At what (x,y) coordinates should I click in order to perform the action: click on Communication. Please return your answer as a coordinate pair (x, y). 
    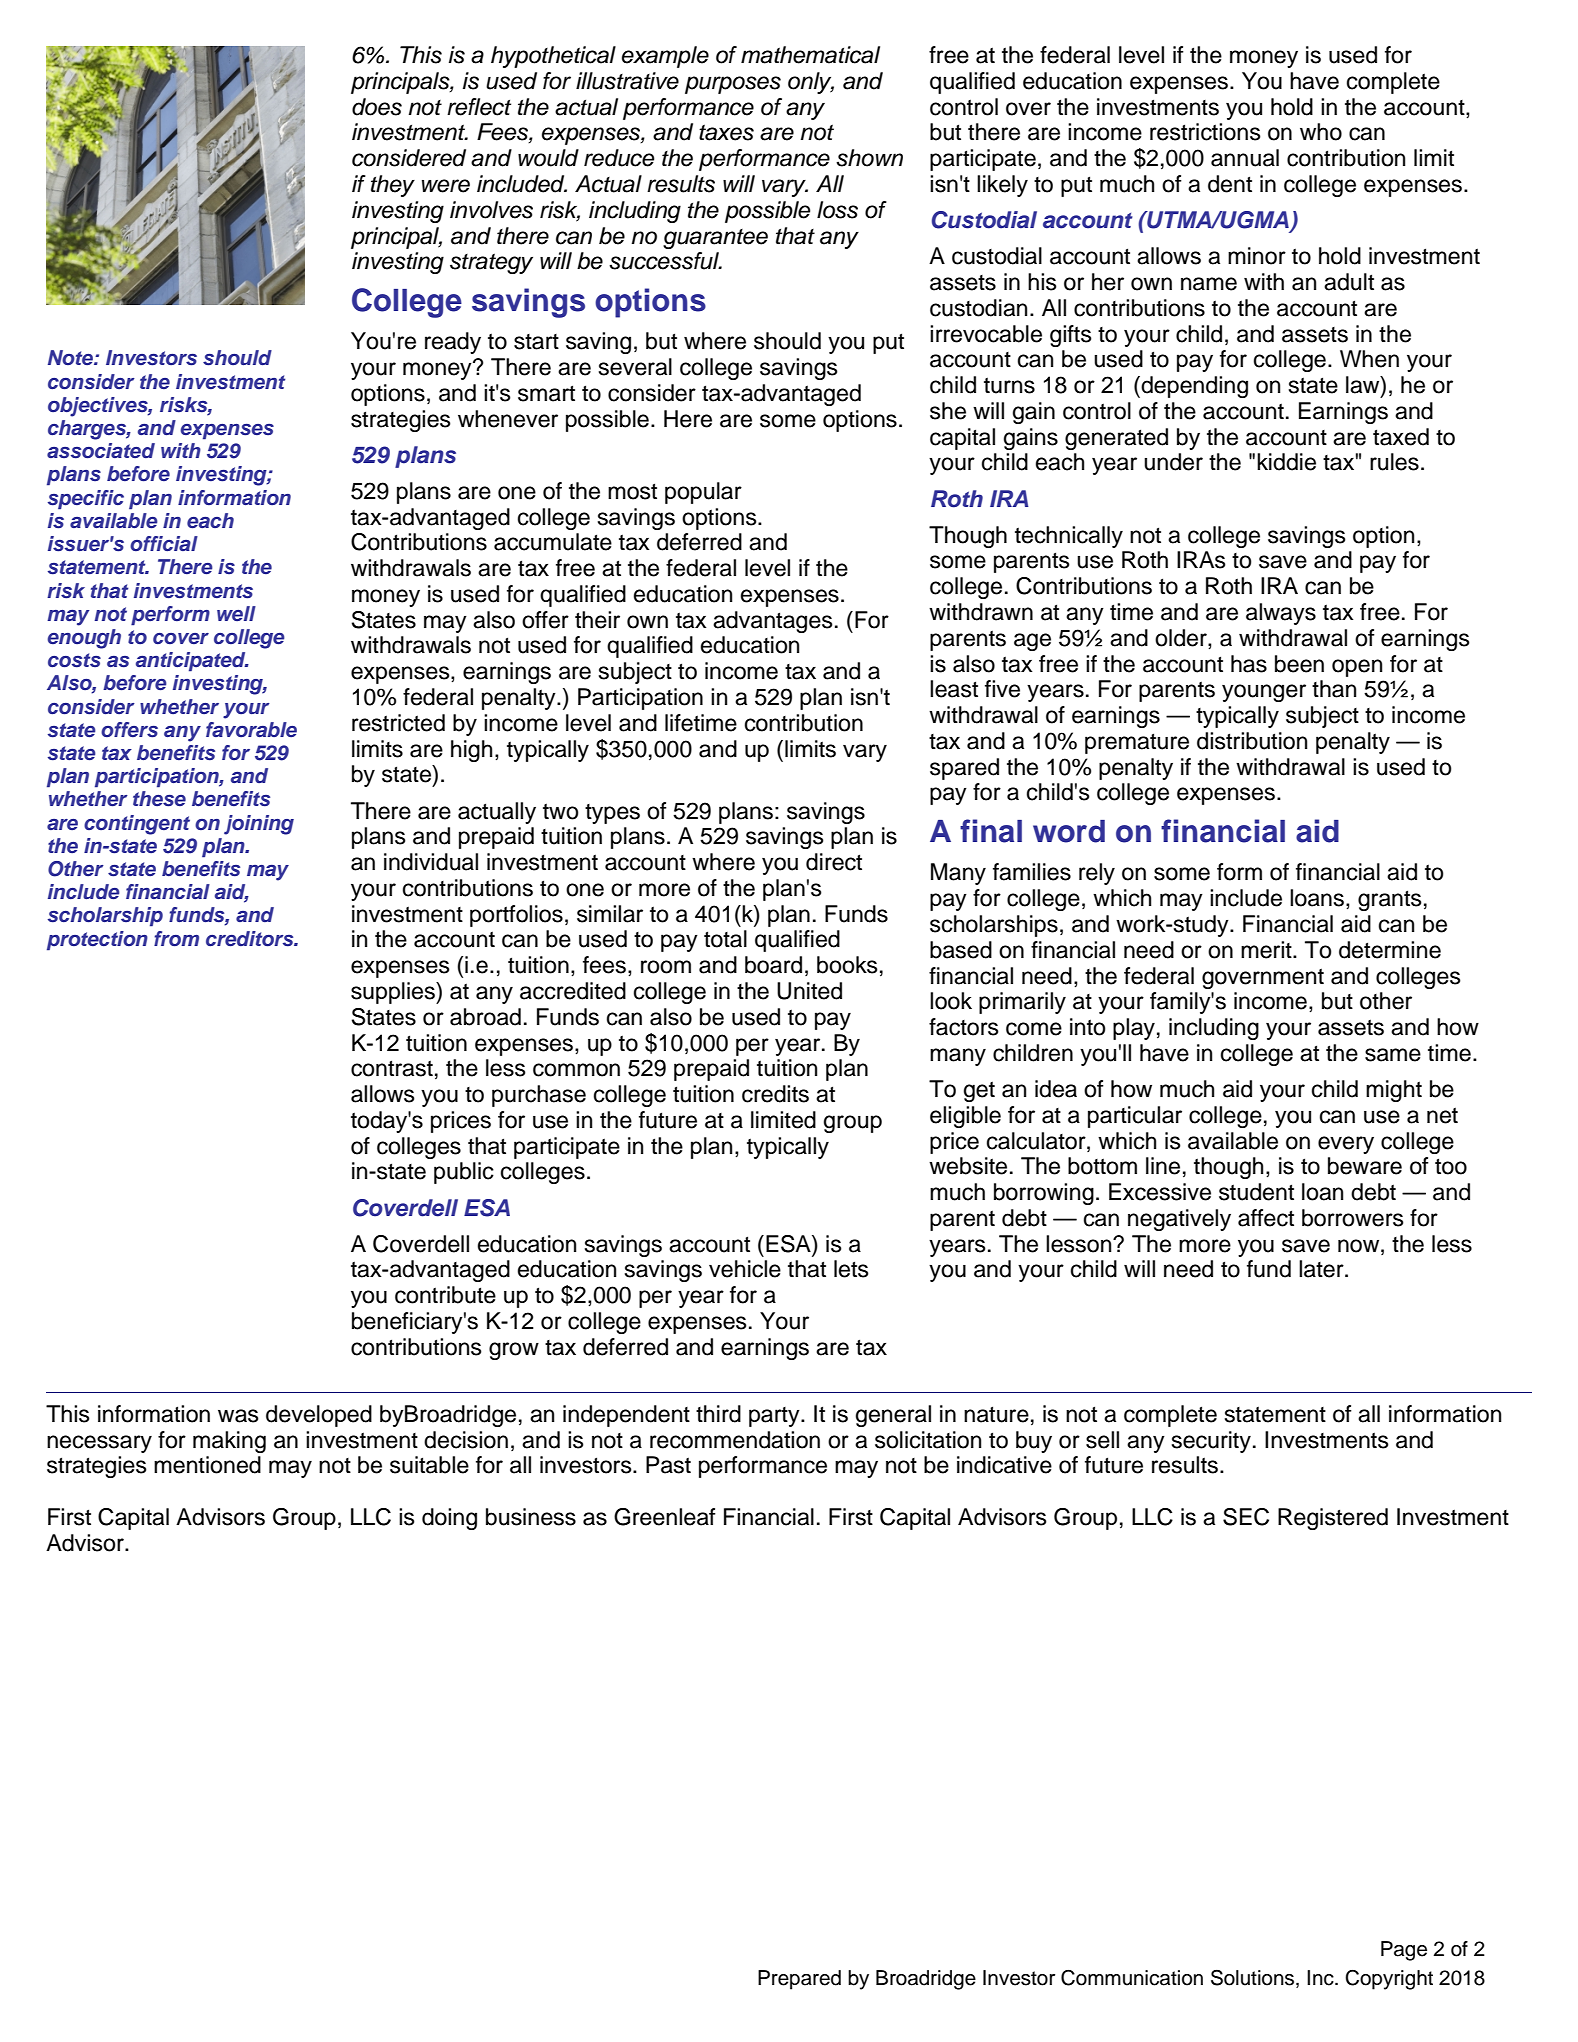
    Looking at the image, I should click on (1132, 1978).
